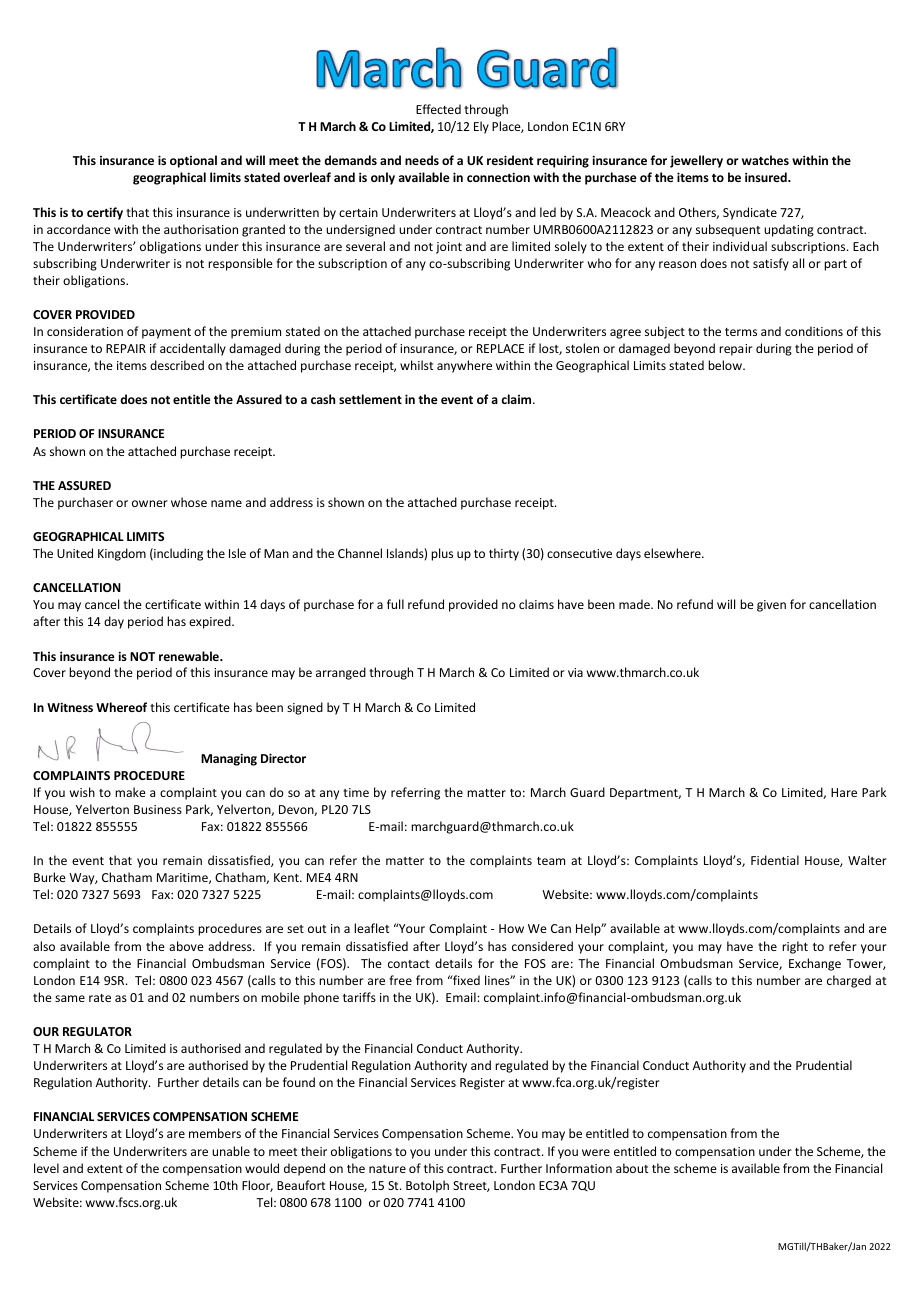  Describe the element at coordinates (844, 792) in the screenshot. I see `Hare` at that location.
